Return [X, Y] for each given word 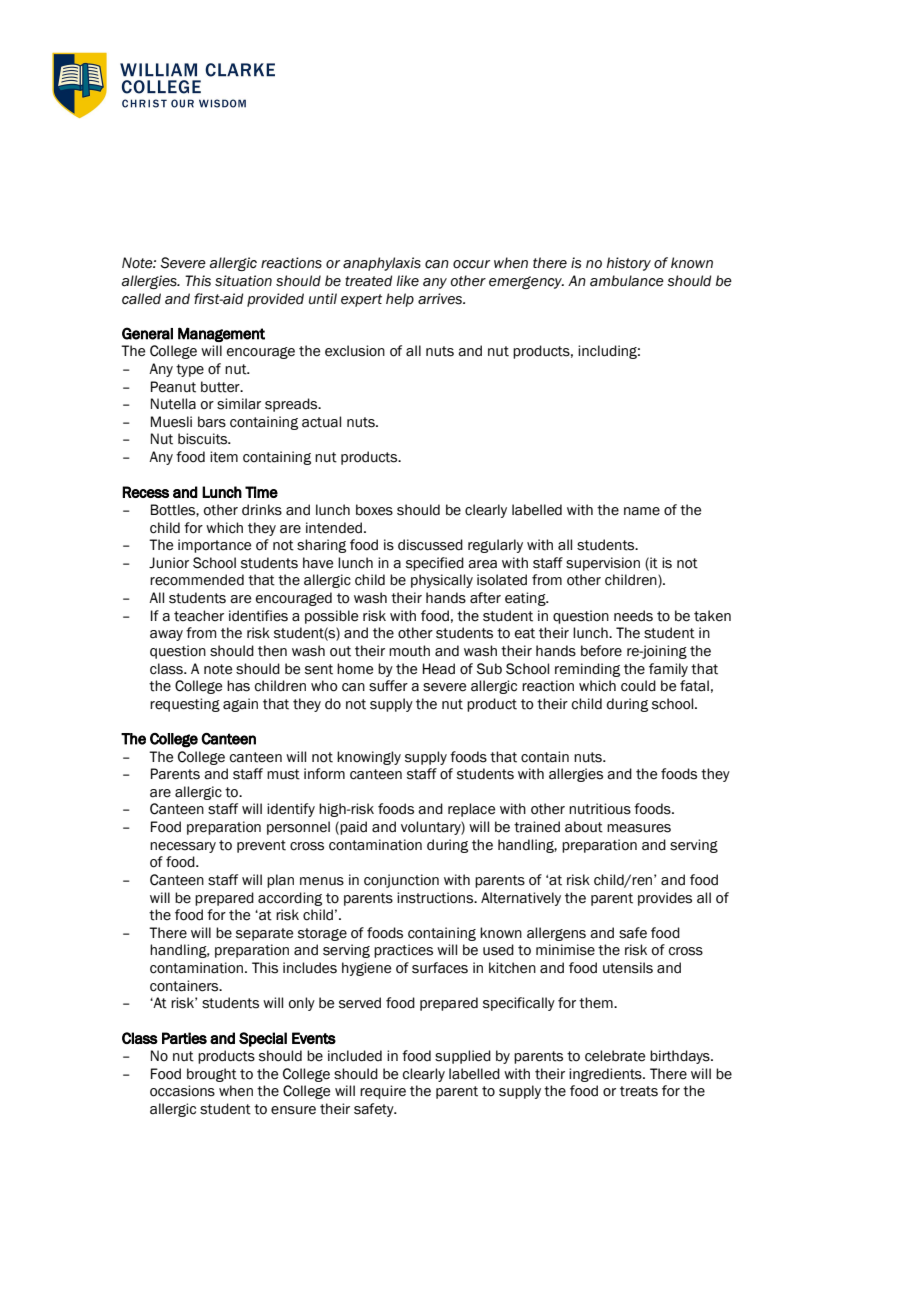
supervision [603, 564]
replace [471, 810]
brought [212, 1075]
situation [243, 281]
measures [639, 828]
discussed [430, 545]
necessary [183, 847]
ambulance [627, 281]
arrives [441, 299]
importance [214, 546]
